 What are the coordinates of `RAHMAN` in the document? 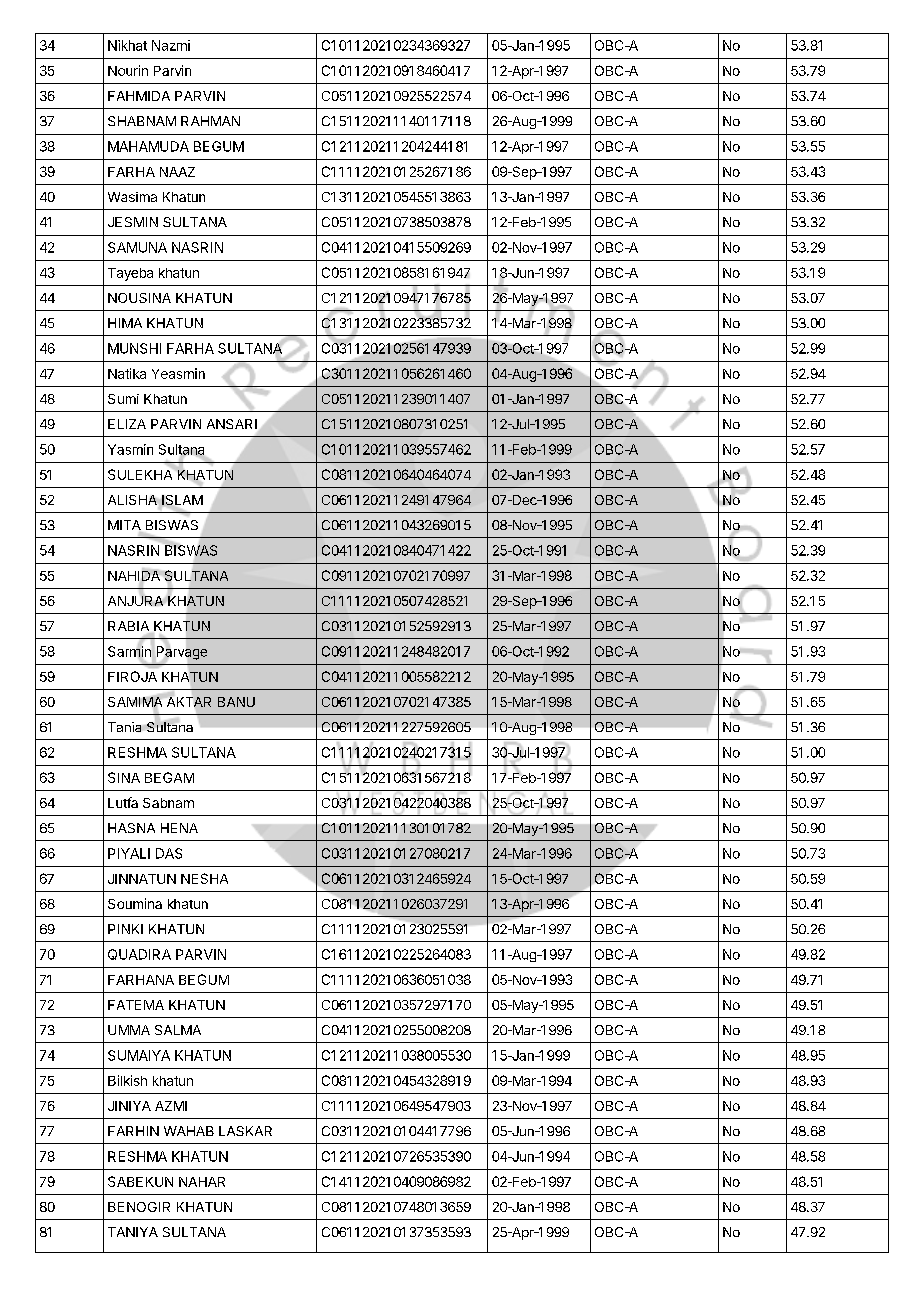 It's located at (210, 121).
